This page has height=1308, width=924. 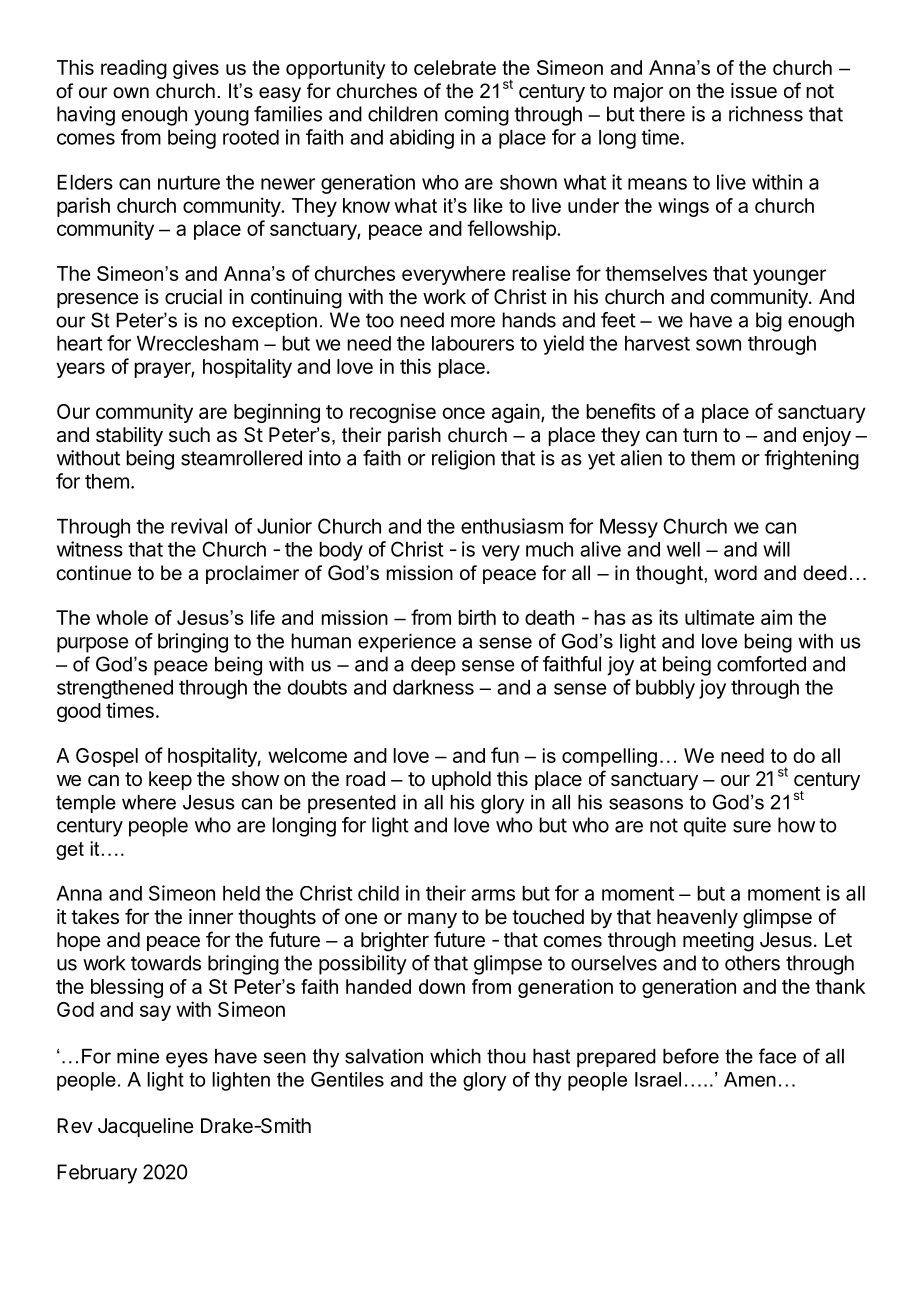 What do you see at coordinates (146, 1127) in the page?
I see `Jacqueline` at bounding box center [146, 1127].
